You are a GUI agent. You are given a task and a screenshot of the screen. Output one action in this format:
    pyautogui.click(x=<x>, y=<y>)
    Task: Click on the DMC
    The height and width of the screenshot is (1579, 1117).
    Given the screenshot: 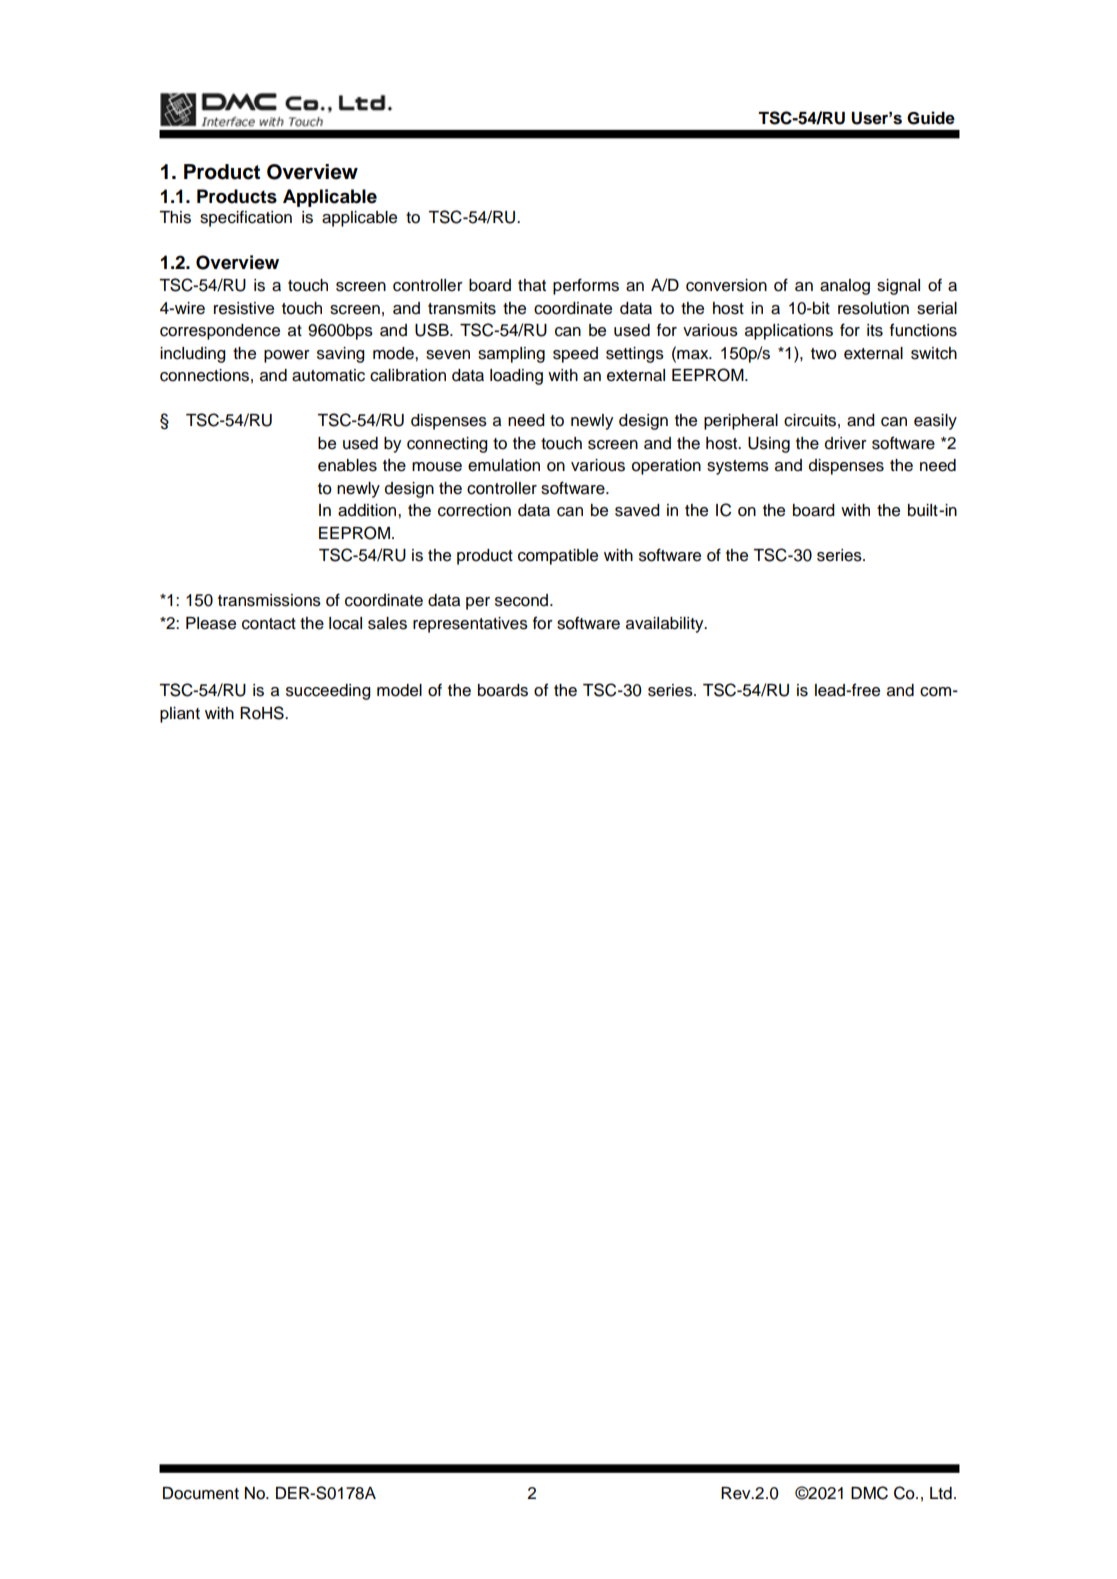 What is the action you would take?
    pyautogui.click(x=869, y=1493)
